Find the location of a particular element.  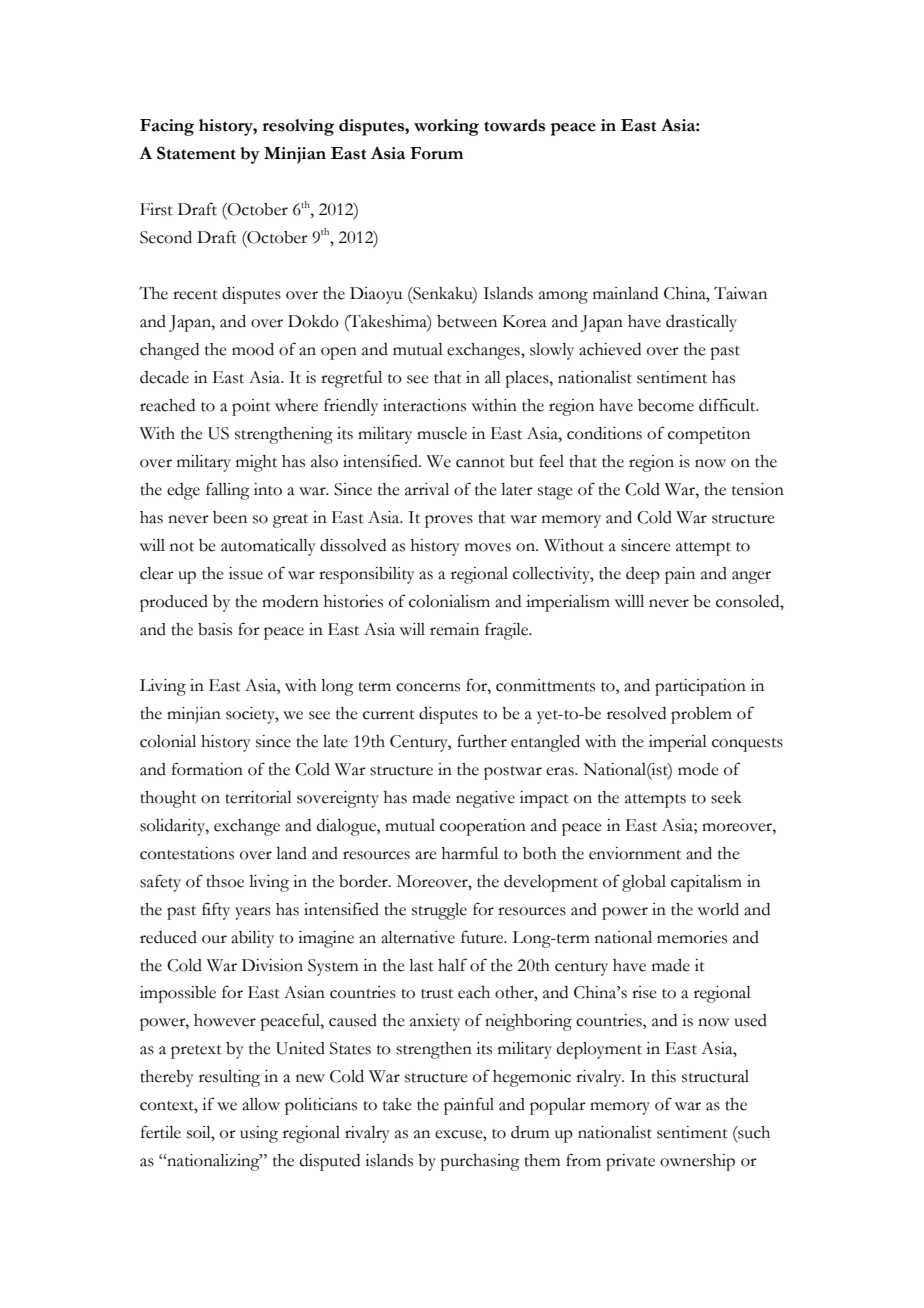

basis is located at coordinates (215, 629).
